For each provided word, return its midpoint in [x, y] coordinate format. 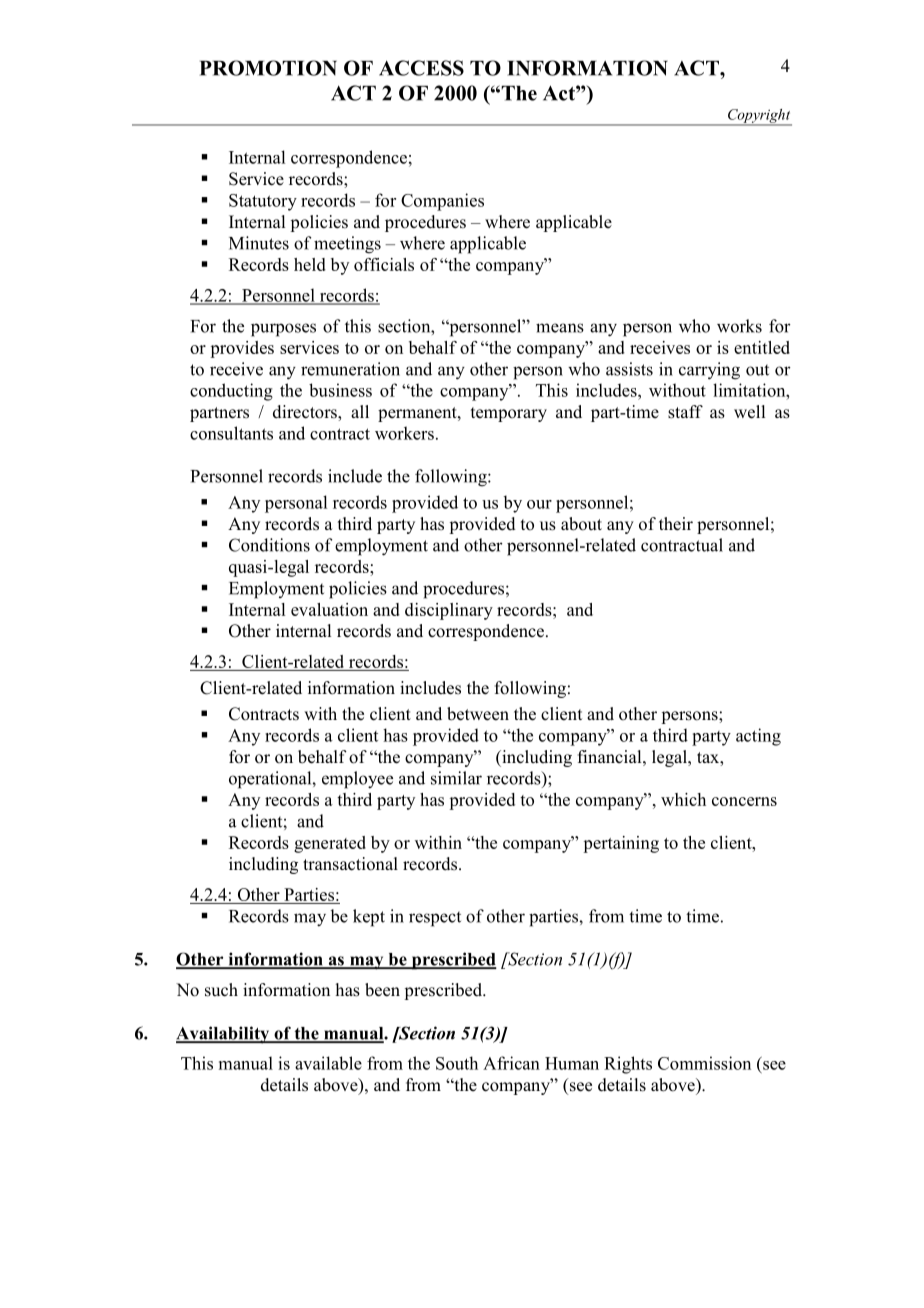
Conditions [269, 545]
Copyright [759, 117]
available [328, 1063]
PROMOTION [268, 68]
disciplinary [449, 611]
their [676, 524]
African [511, 1063]
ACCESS [421, 68]
